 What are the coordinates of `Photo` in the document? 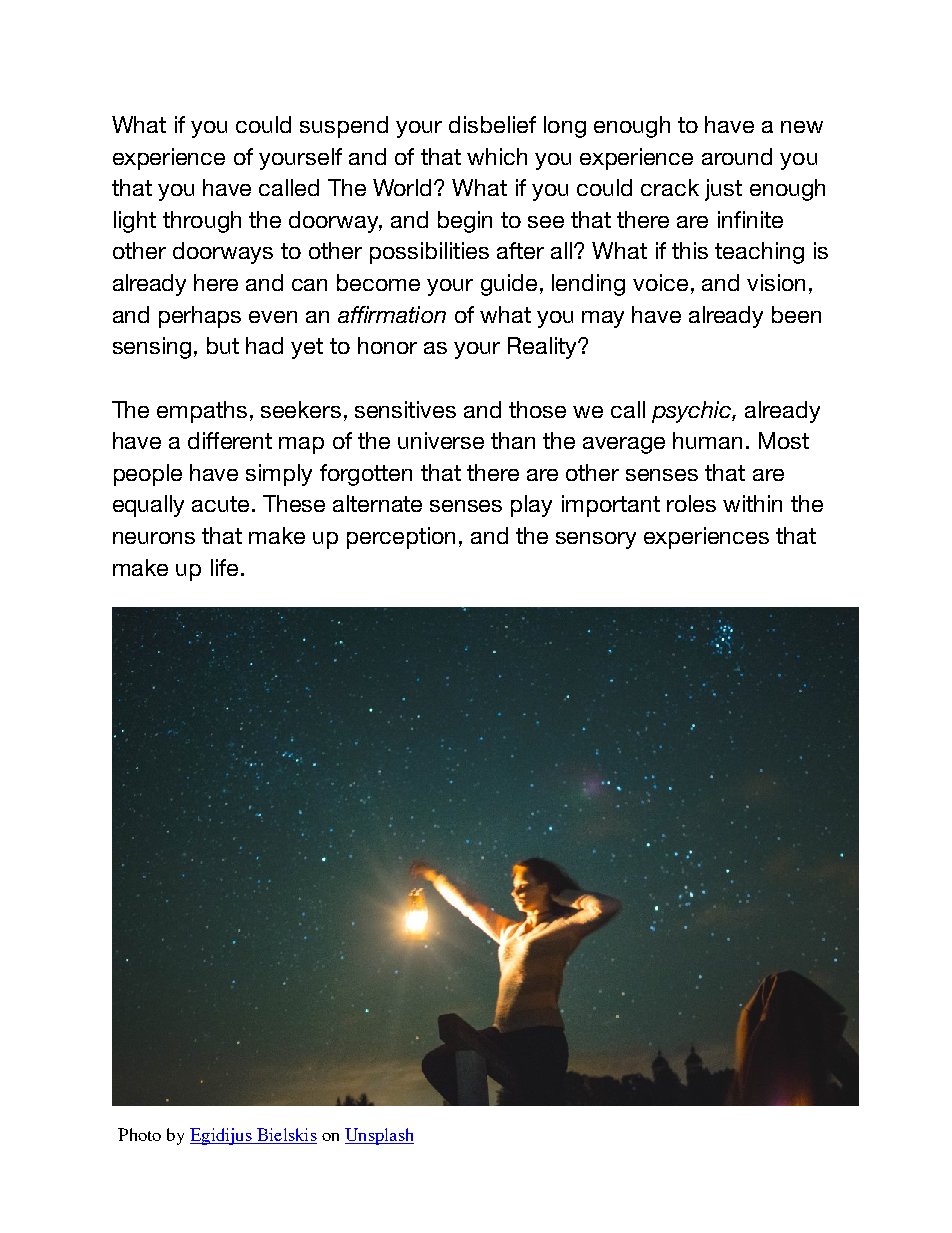 It's located at (139, 1134).
